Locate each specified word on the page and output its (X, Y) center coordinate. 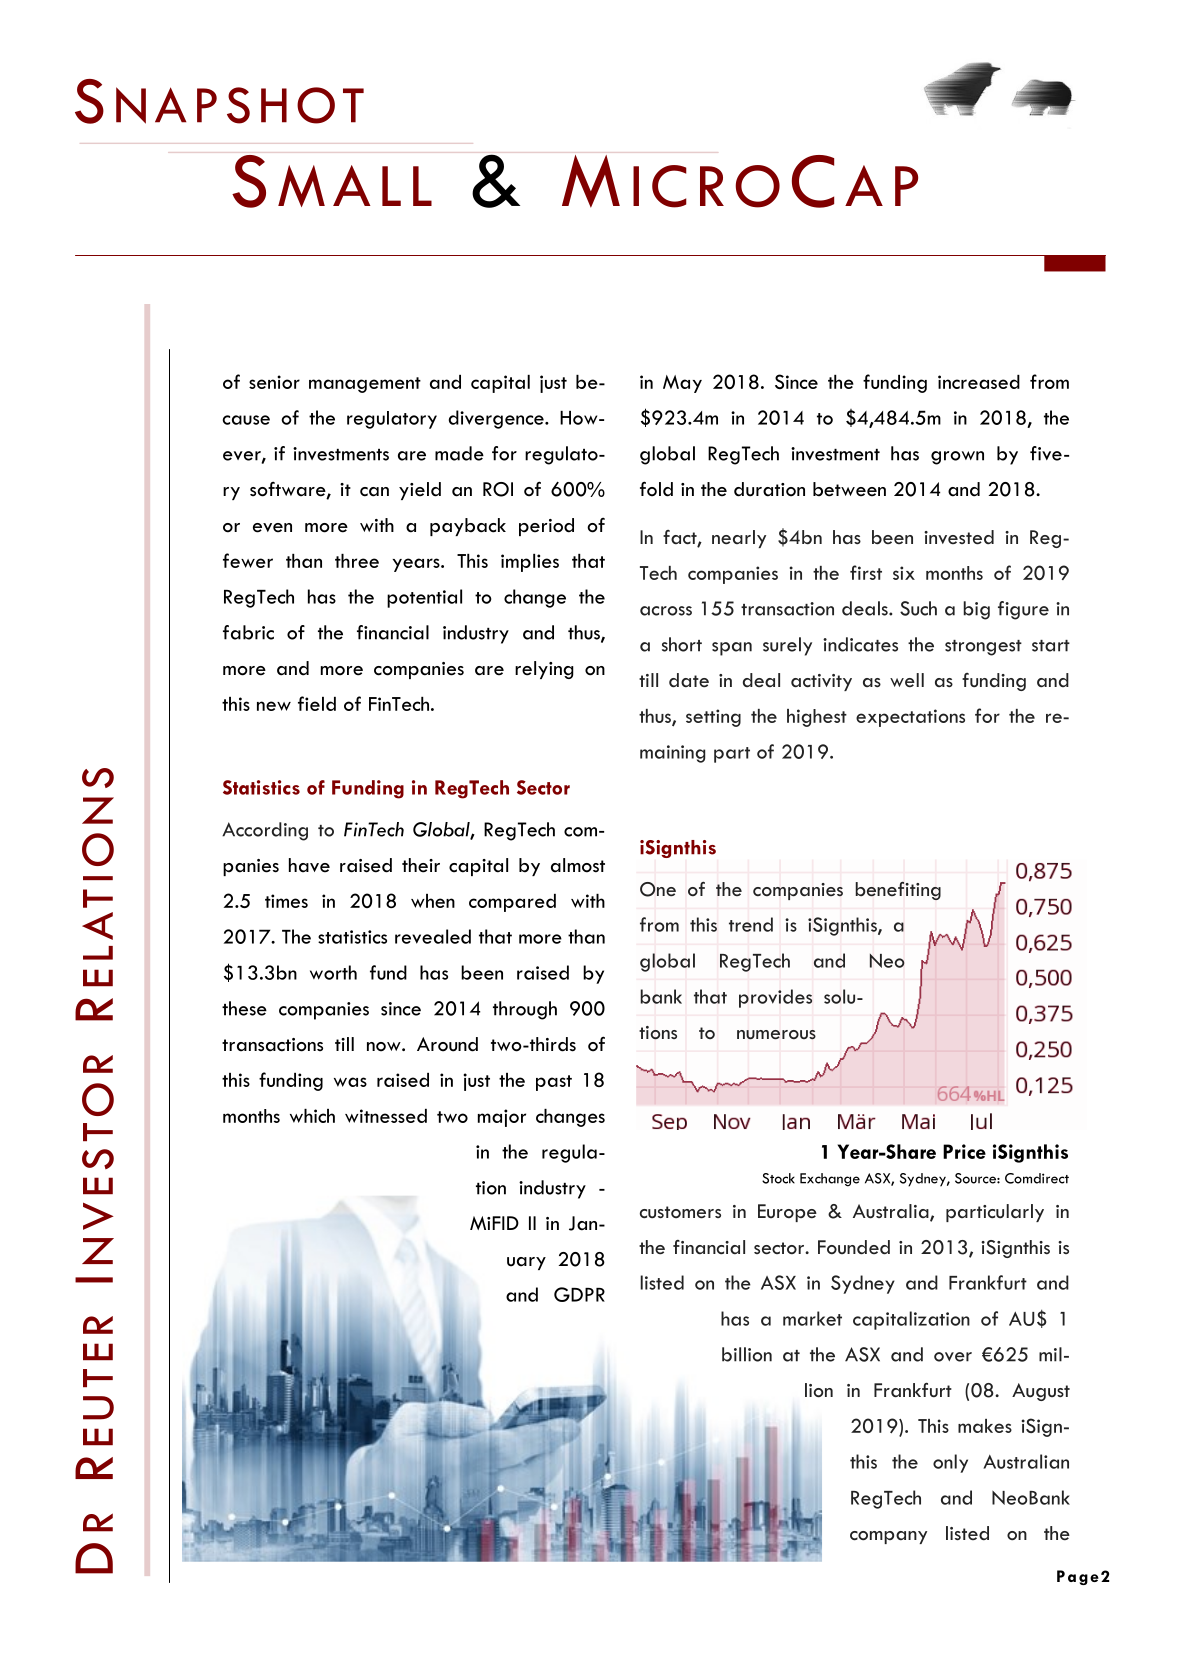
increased (979, 382)
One (658, 889)
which (312, 1116)
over (953, 1357)
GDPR (579, 1294)
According (265, 831)
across (666, 611)
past (554, 1083)
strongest (983, 648)
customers (680, 1212)
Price (964, 1151)
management (365, 385)
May (682, 384)
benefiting (898, 891)
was (350, 1082)
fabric (248, 632)
